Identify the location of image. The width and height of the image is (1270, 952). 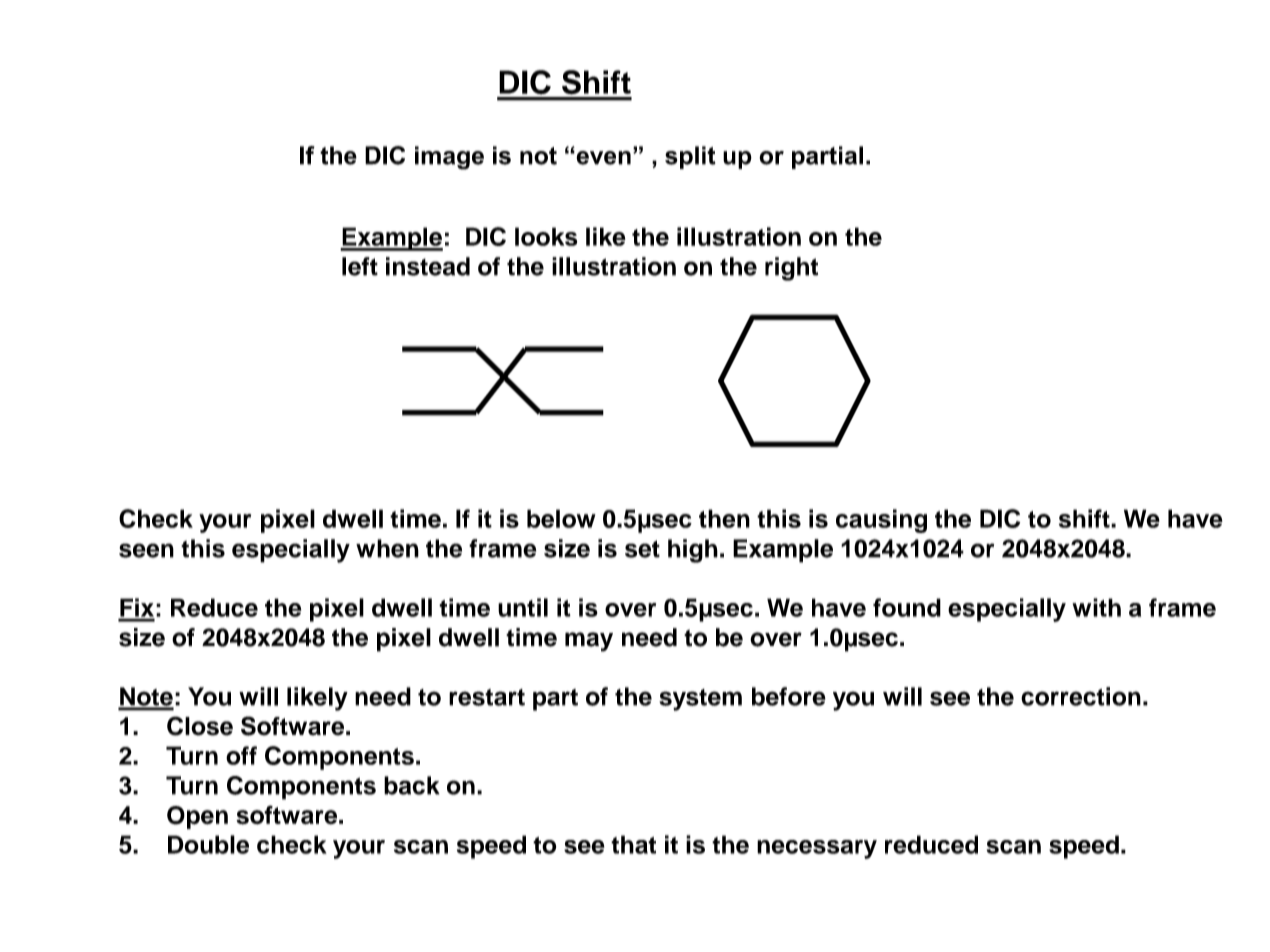
(449, 158).
